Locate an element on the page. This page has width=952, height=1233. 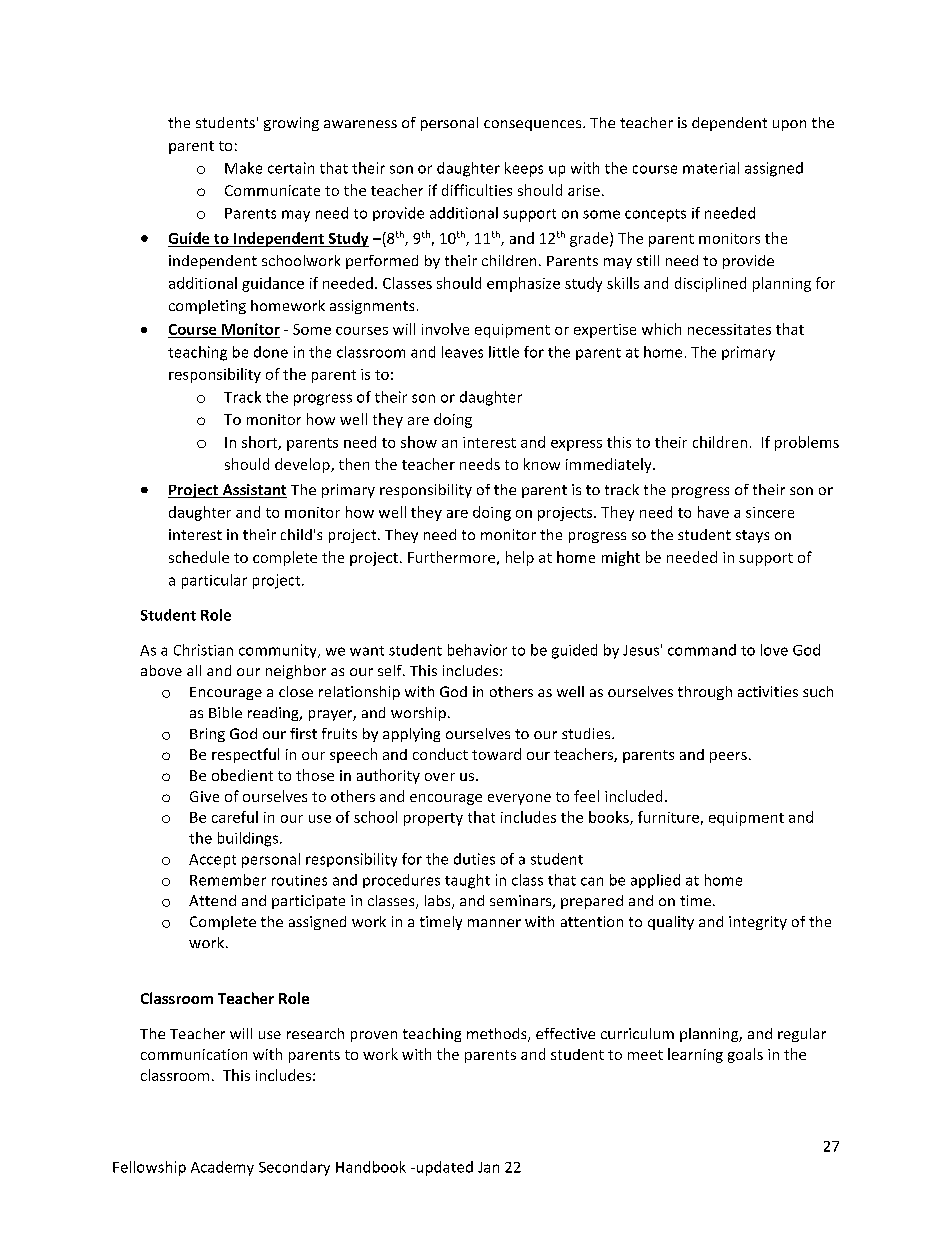
keeps is located at coordinates (524, 169).
